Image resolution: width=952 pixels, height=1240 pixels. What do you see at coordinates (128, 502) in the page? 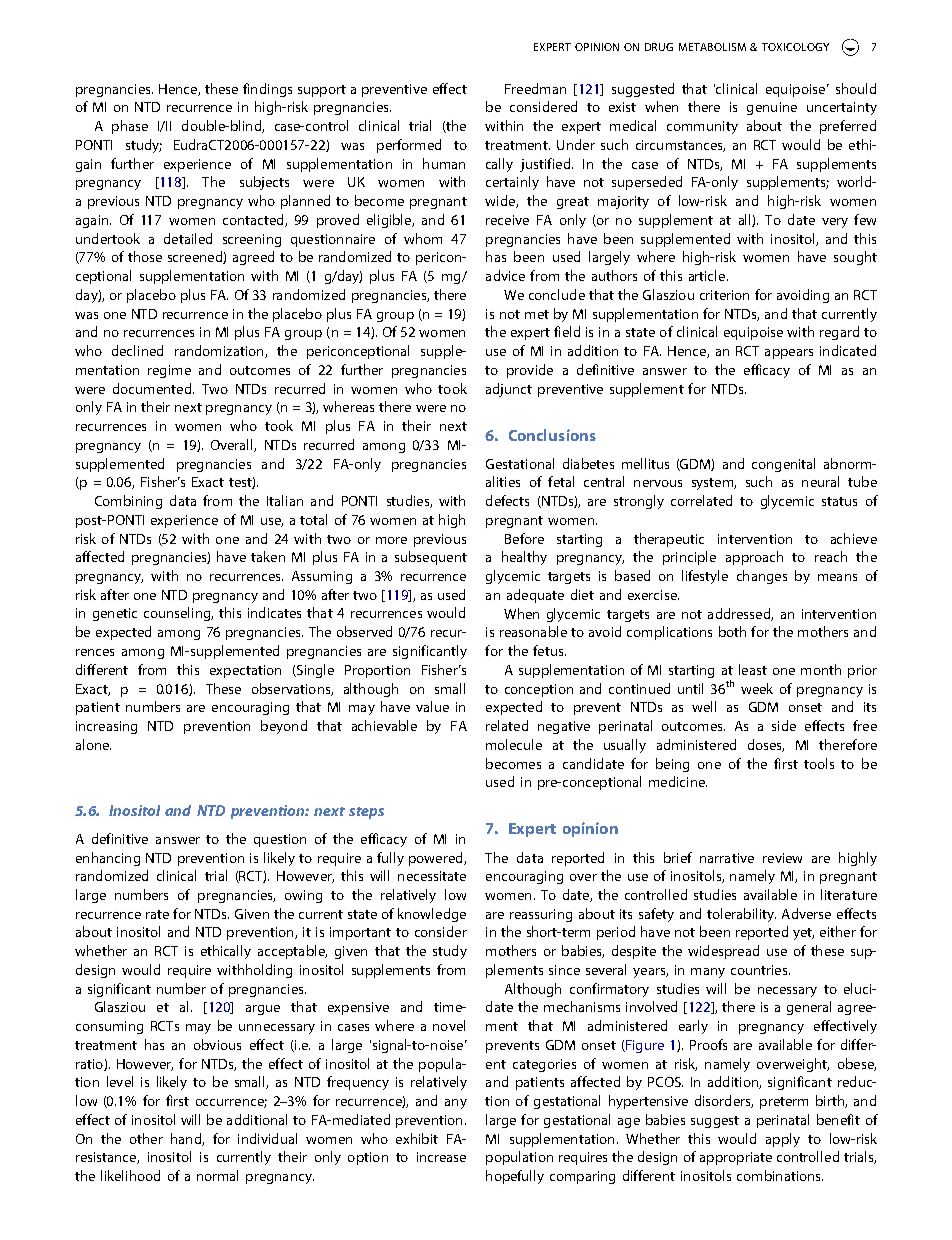
I see `Combining` at bounding box center [128, 502].
